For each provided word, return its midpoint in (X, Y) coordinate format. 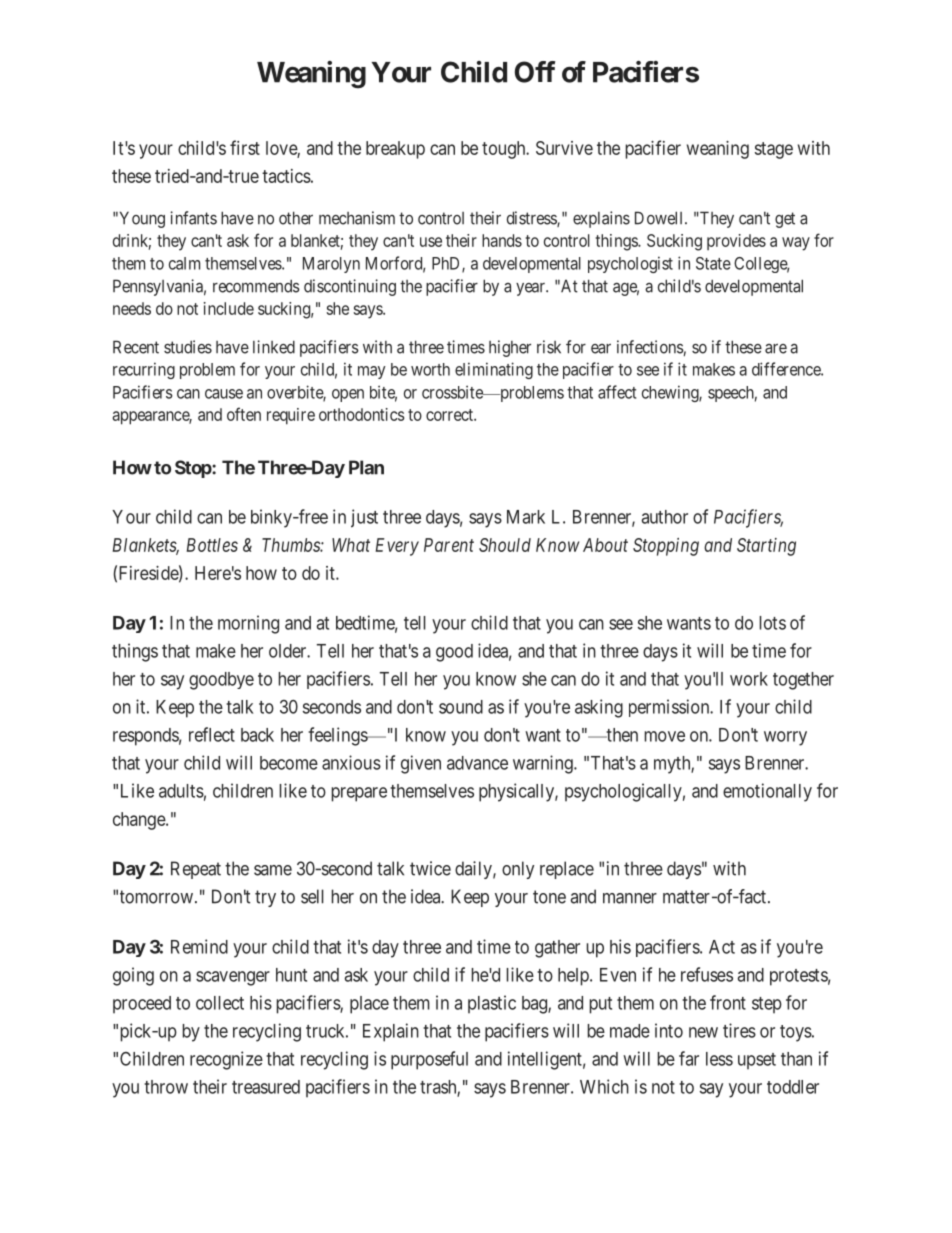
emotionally (767, 792)
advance (477, 763)
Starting (766, 547)
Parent (449, 545)
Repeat (196, 870)
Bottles (212, 545)
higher (510, 348)
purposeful (429, 1060)
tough (505, 150)
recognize (226, 1060)
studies (188, 347)
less (719, 1059)
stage (774, 150)
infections (650, 347)
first (245, 147)
